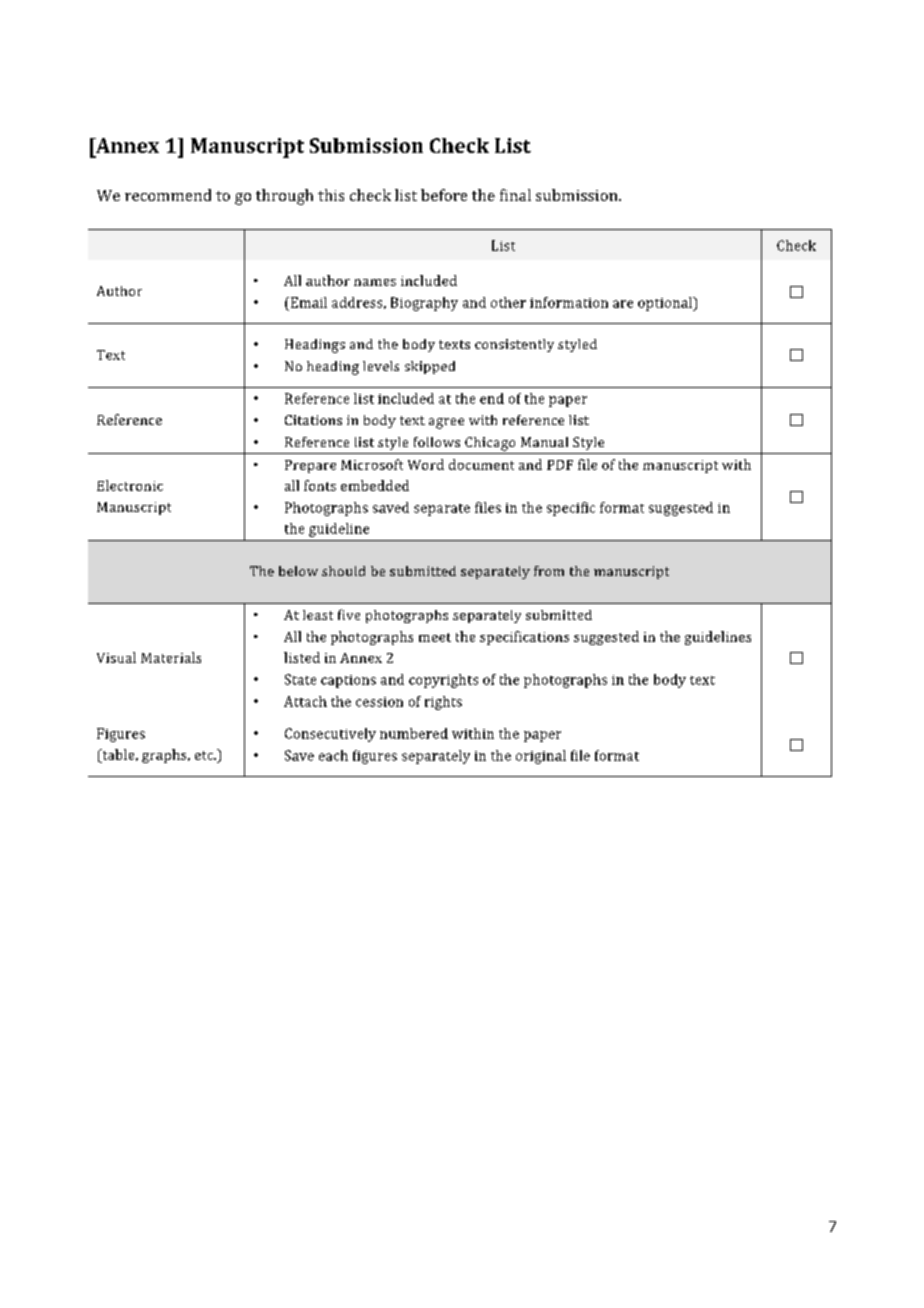  What do you see at coordinates (444, 195) in the image?
I see `before` at bounding box center [444, 195].
